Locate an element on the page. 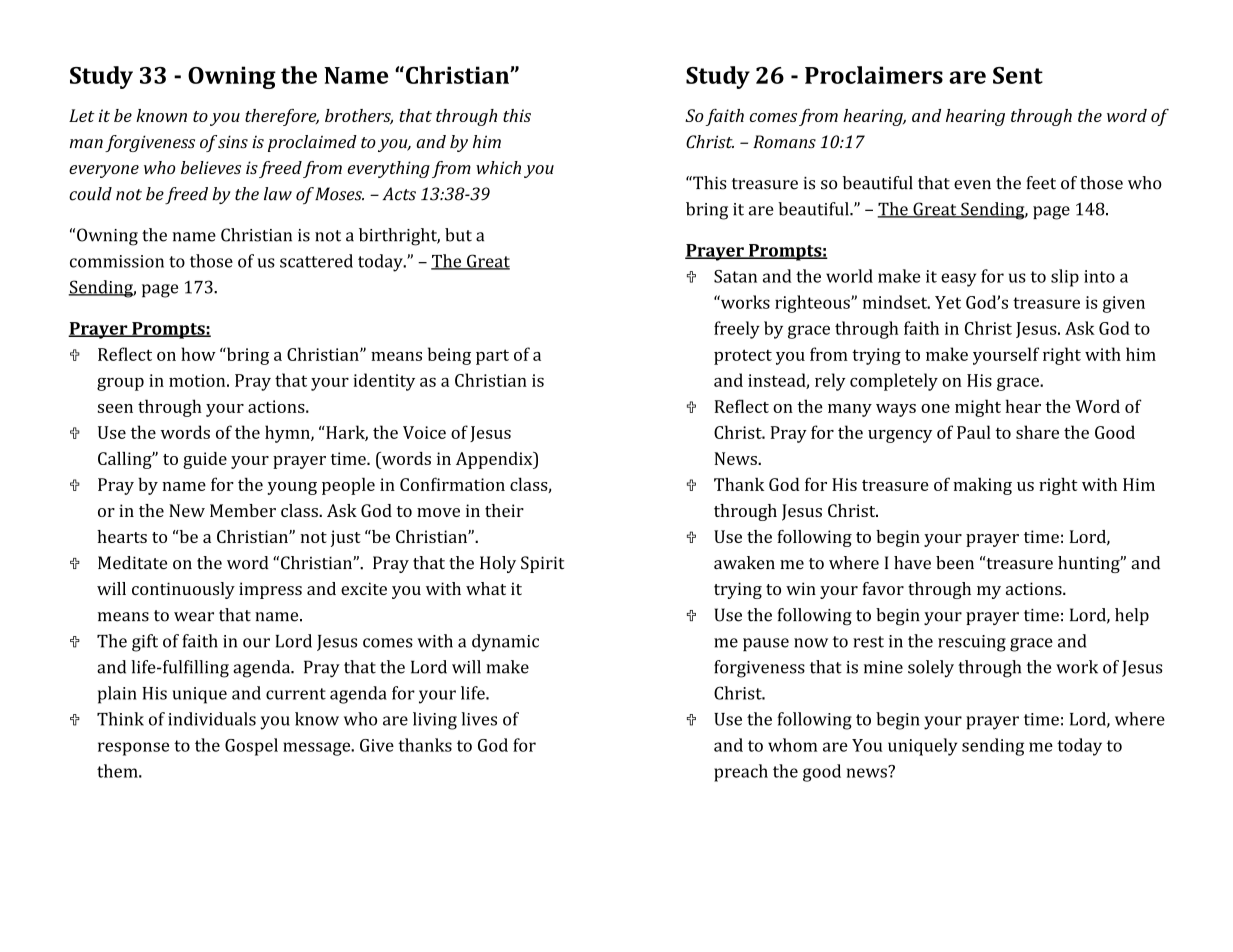 The image size is (1233, 952). Appendix is located at coordinates (495, 460).
